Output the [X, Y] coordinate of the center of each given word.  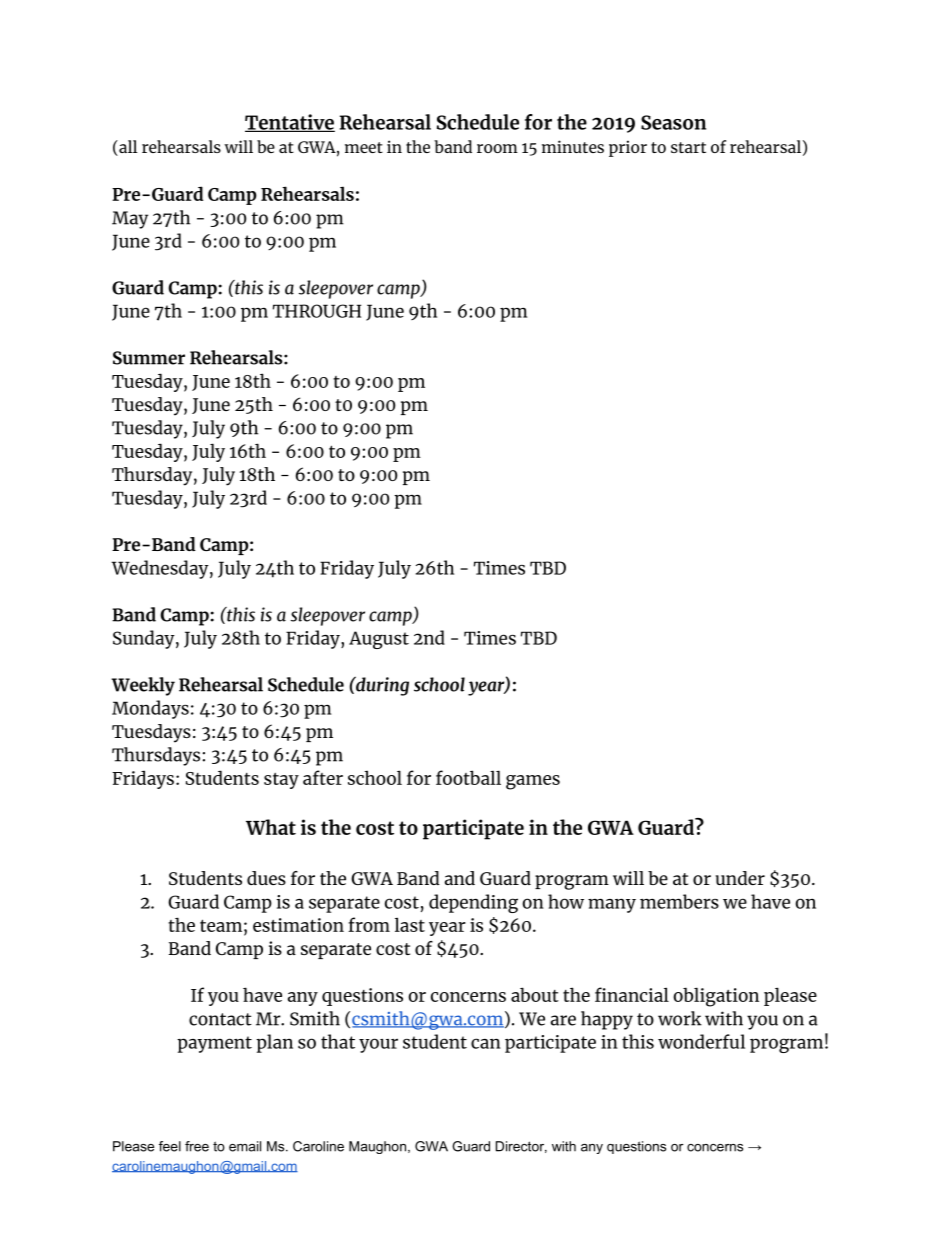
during [381, 686]
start [688, 147]
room [497, 148]
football [468, 777]
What [271, 827]
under [740, 878]
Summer [149, 358]
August [379, 640]
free [197, 1146]
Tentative [290, 123]
